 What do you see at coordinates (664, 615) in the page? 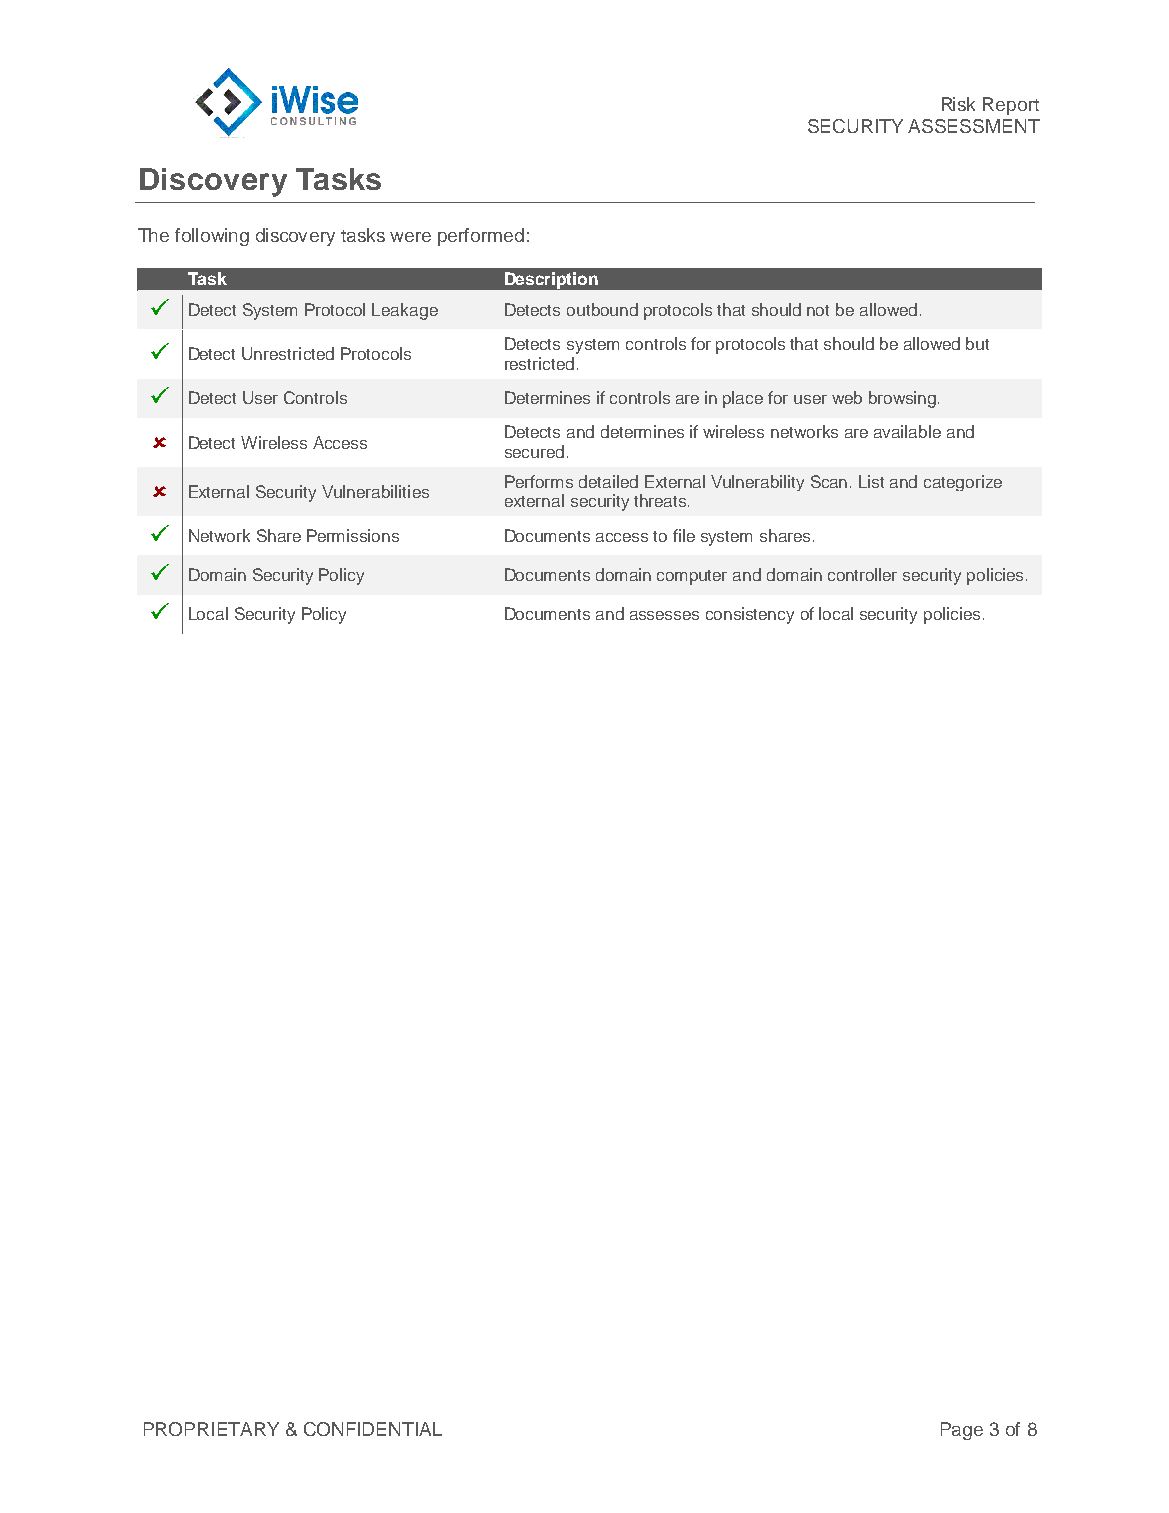
I see `assesses` at bounding box center [664, 615].
